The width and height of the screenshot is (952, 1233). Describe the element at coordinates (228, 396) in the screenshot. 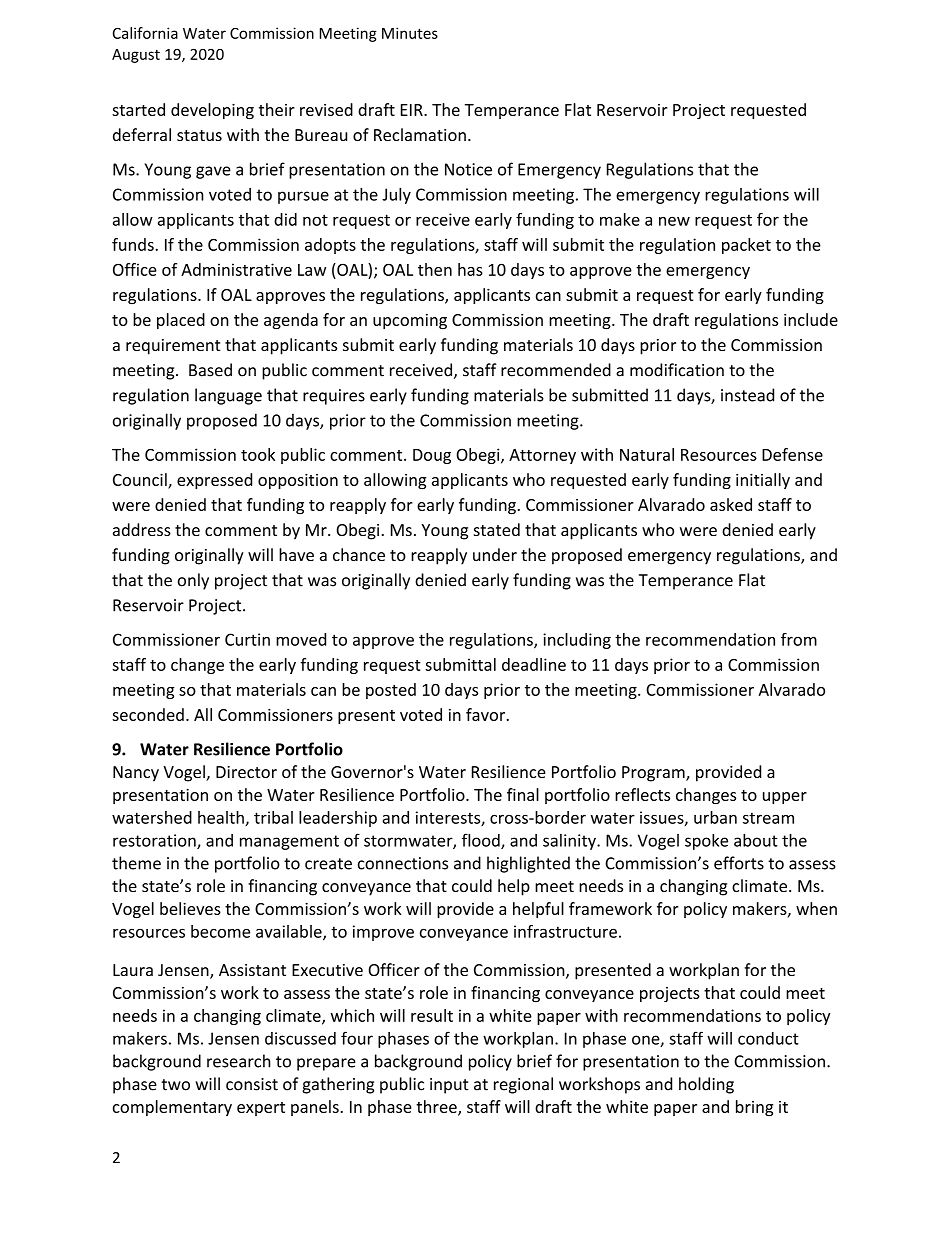

I see `language` at that location.
